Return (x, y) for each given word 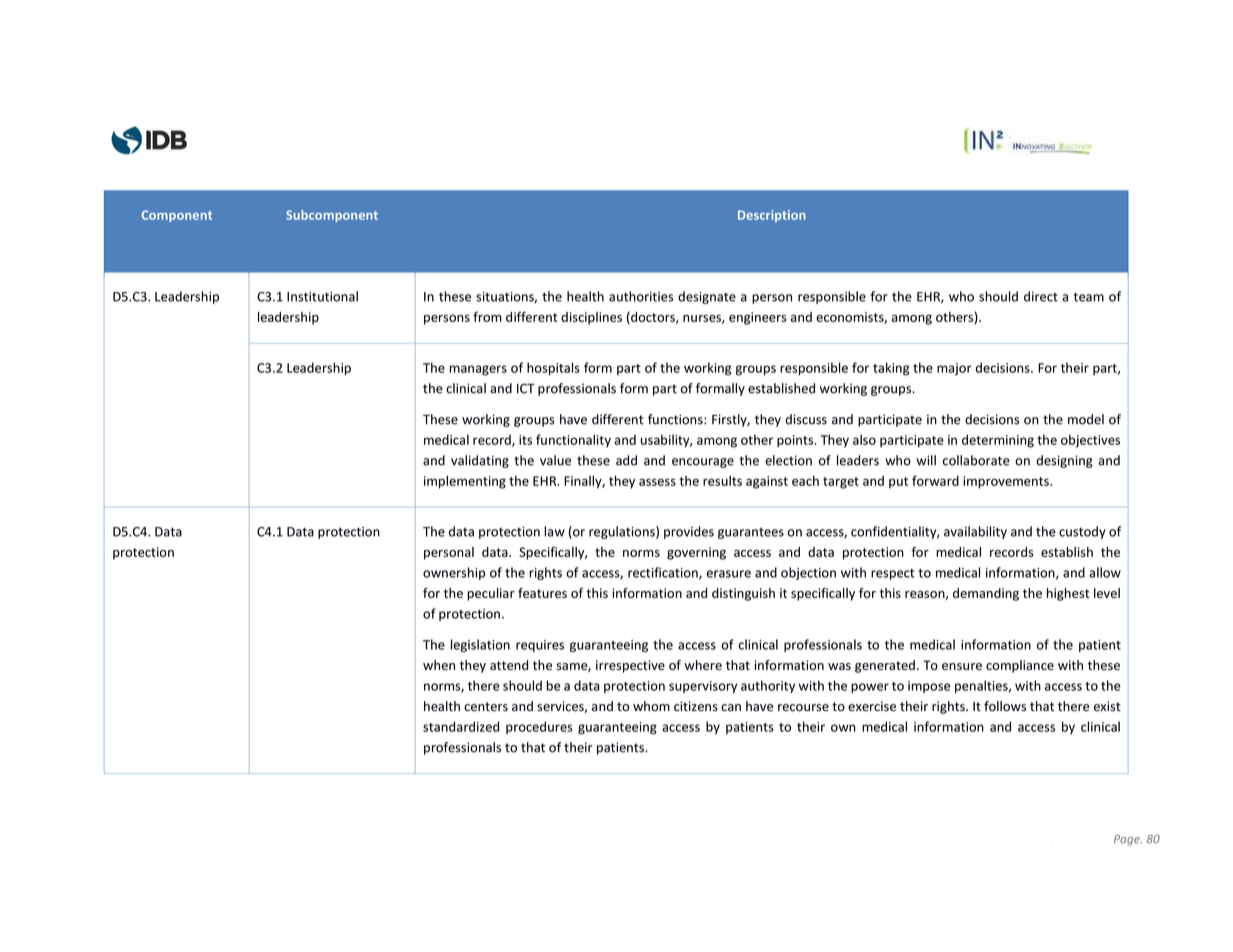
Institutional (322, 296)
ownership (454, 573)
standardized (461, 726)
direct (1041, 296)
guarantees (751, 533)
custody (1082, 532)
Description (772, 216)
